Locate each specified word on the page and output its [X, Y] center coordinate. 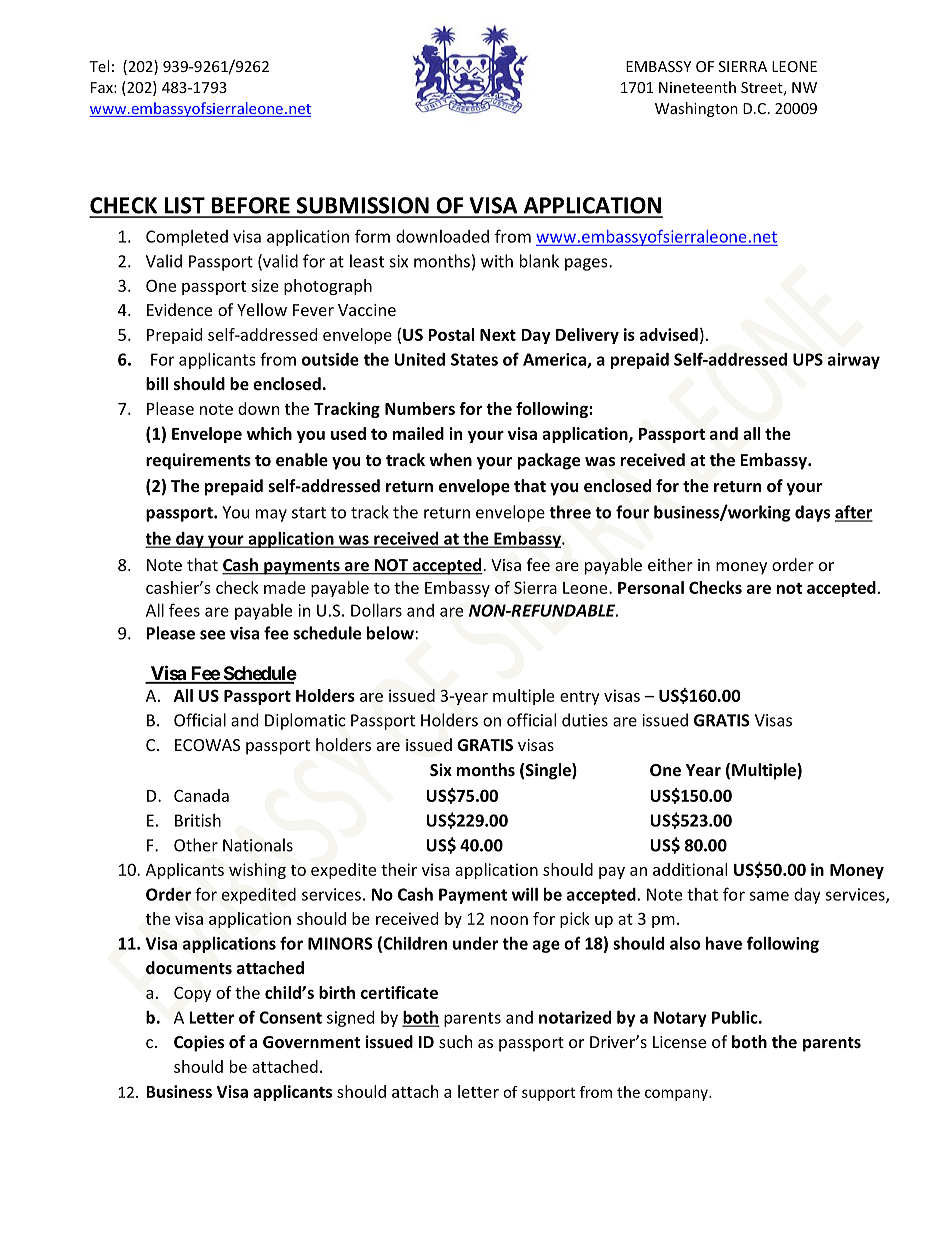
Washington [696, 109]
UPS [808, 359]
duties [585, 720]
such [456, 1041]
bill [157, 383]
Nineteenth [697, 87]
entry [580, 698]
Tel [99, 66]
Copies [199, 1043]
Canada [201, 795]
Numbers [420, 408]
